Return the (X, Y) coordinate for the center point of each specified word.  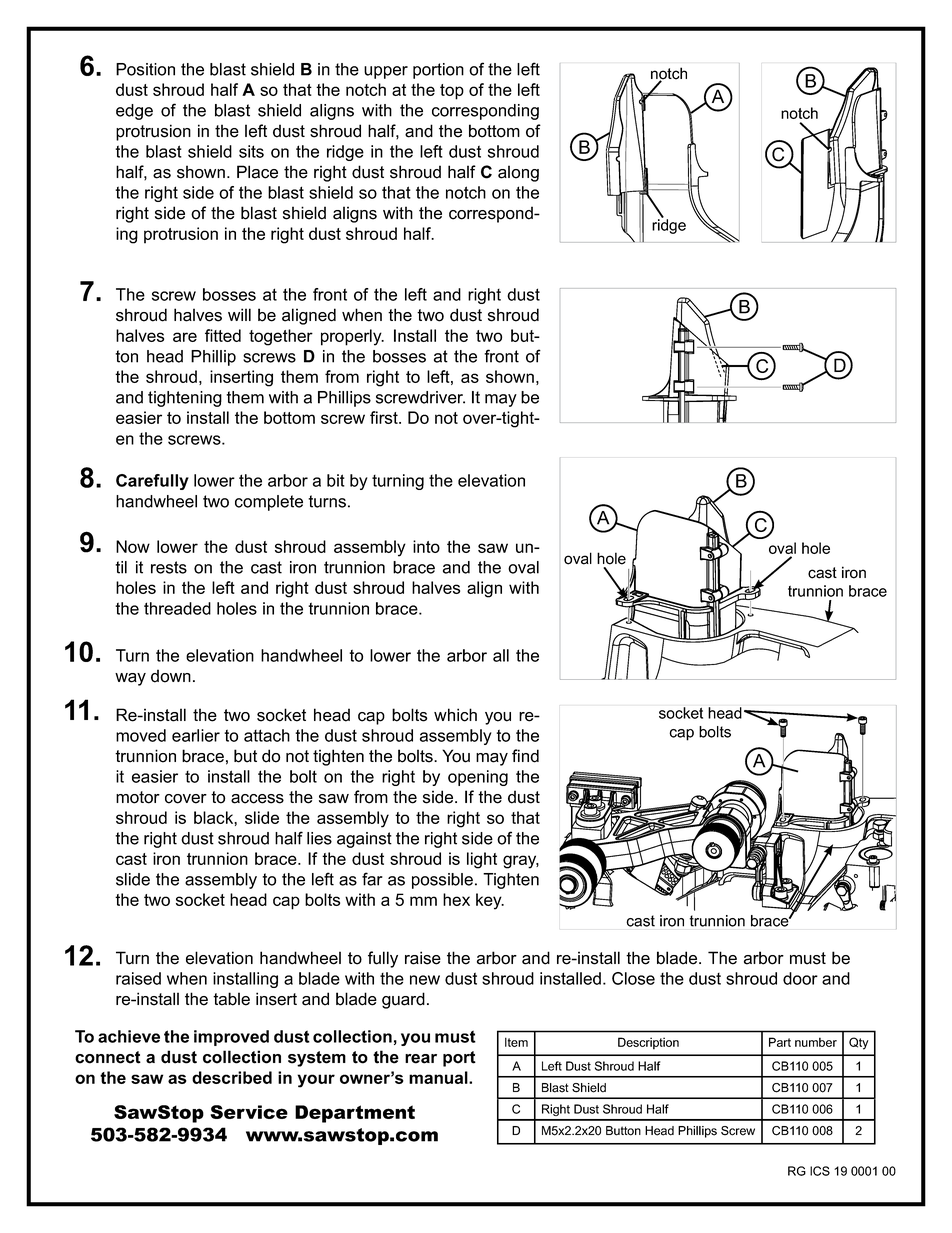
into (426, 546)
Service (249, 1112)
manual (439, 1077)
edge (134, 112)
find (525, 756)
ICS (820, 1171)
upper (386, 72)
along (518, 173)
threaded (177, 608)
